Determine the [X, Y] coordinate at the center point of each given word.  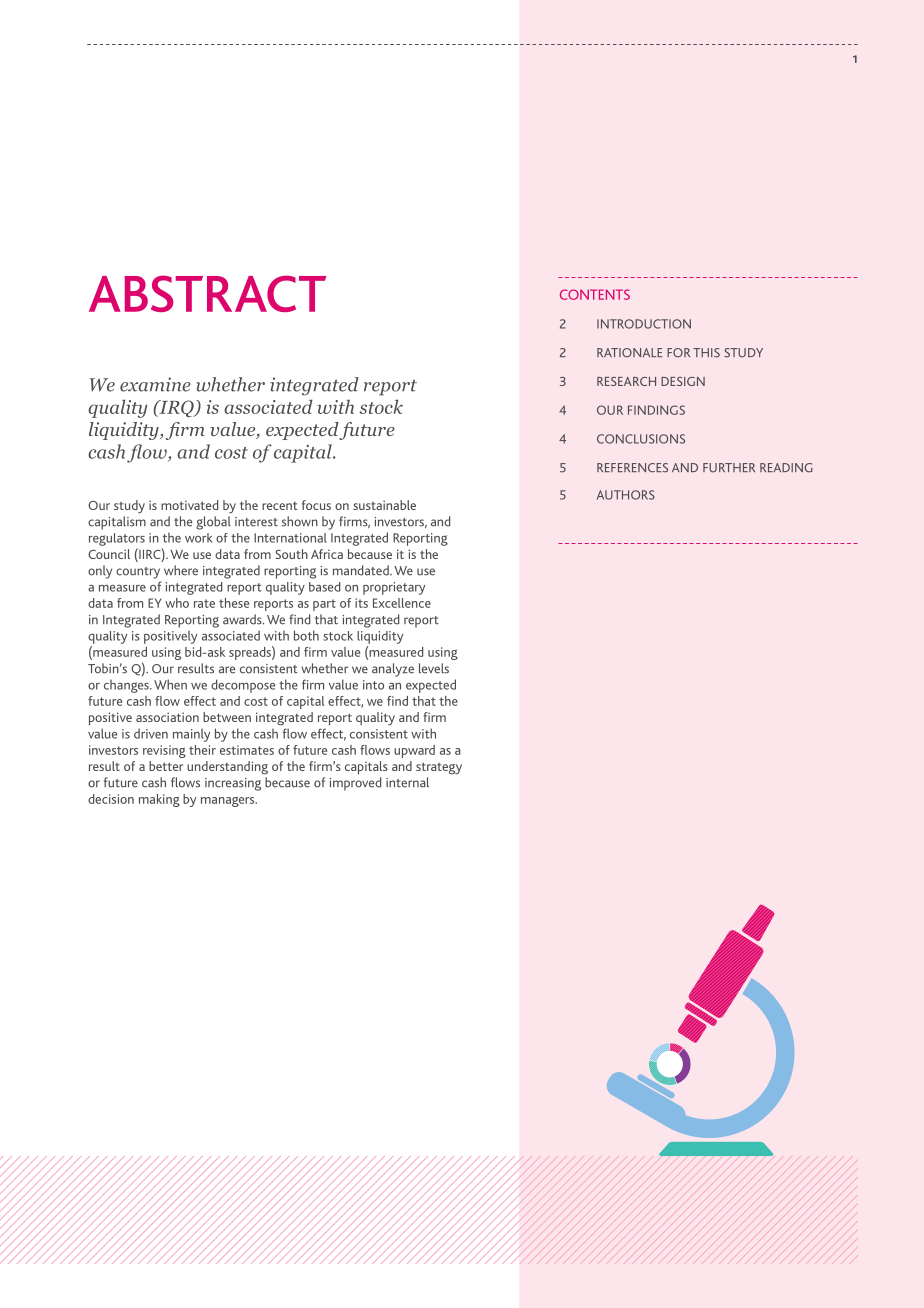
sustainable [384, 505]
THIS [706, 353]
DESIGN [683, 381]
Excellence [402, 603]
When [170, 684]
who [177, 603]
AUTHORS [626, 495]
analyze [393, 670]
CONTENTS [595, 294]
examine [155, 384]
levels [434, 668]
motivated [189, 505]
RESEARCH [626, 381]
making [159, 800]
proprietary [394, 588]
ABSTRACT [207, 293]
